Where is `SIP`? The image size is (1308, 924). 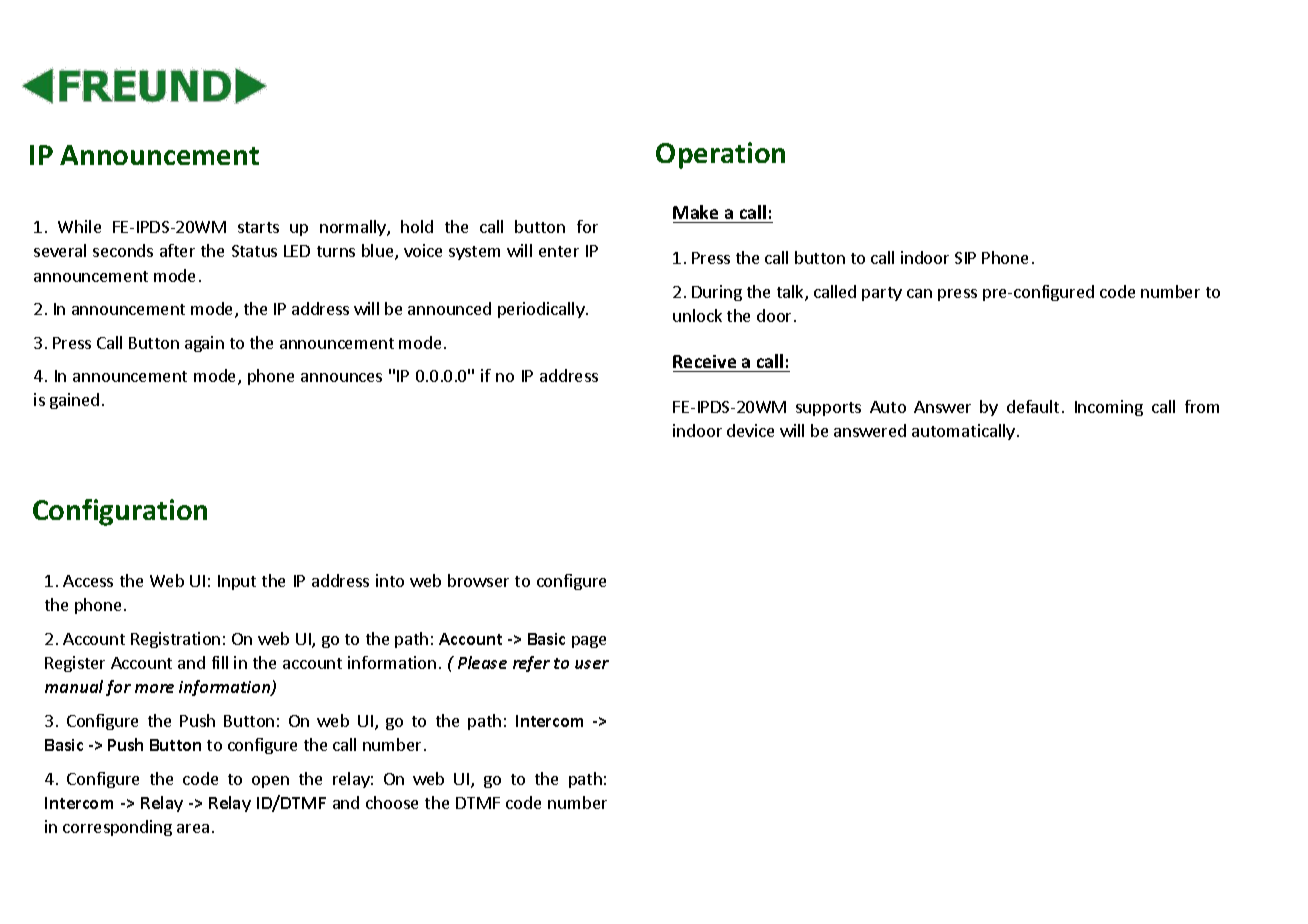 SIP is located at coordinates (965, 258).
